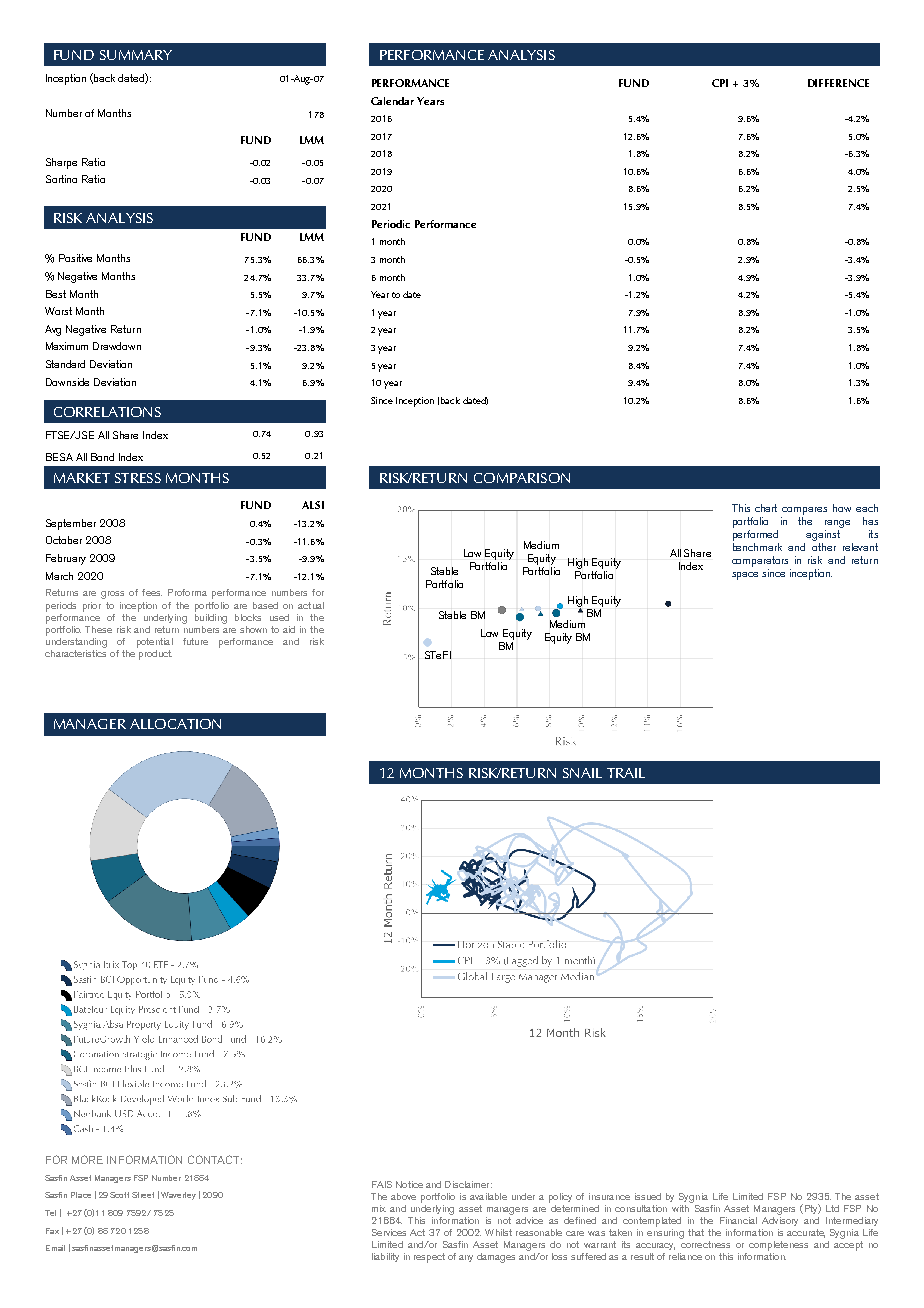 Image resolution: width=924 pixels, height=1308 pixels. Describe the element at coordinates (498, 1232) in the image. I see `Whilst` at that location.
